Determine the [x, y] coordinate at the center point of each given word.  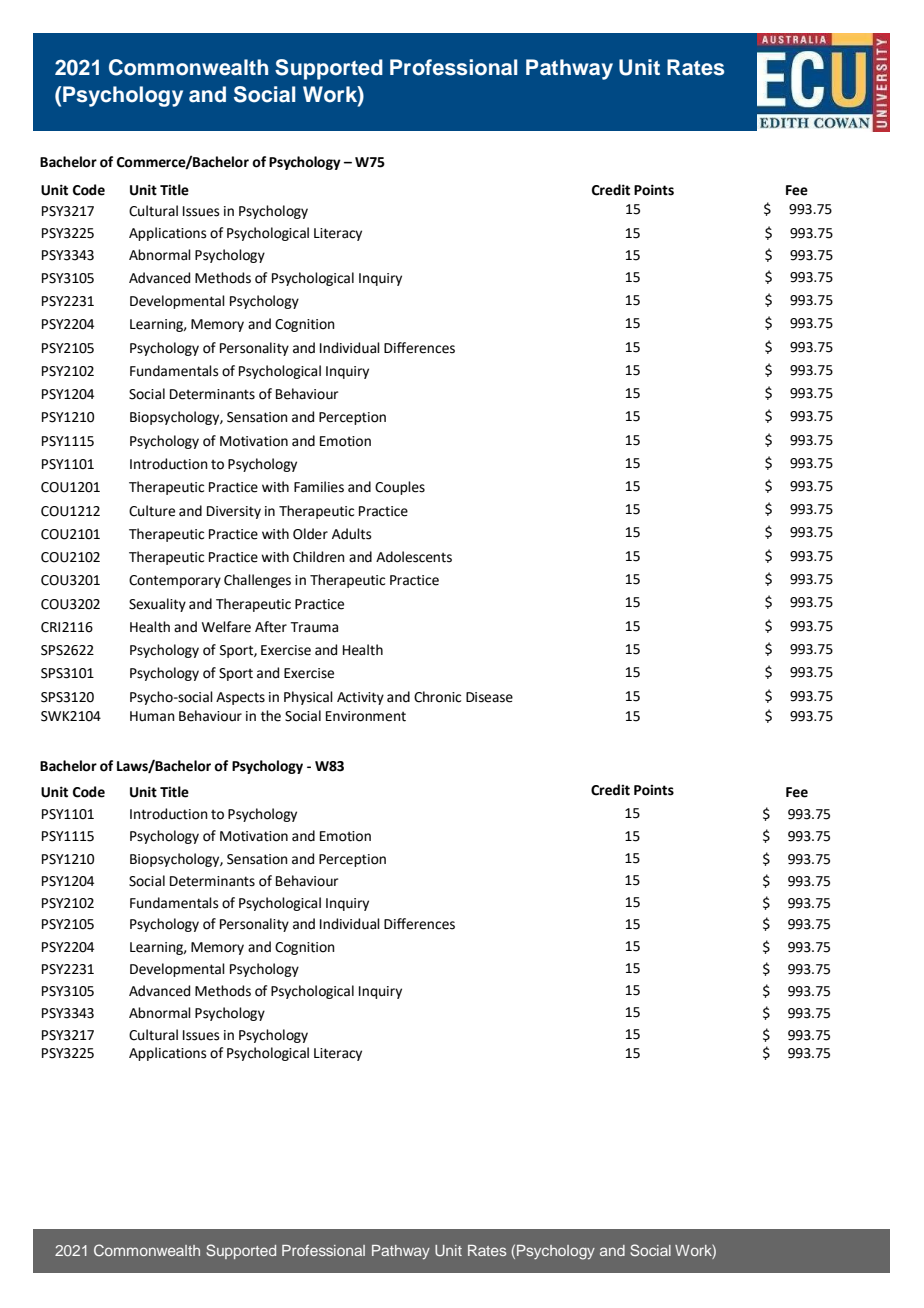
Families [319, 487]
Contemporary [175, 581]
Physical [308, 698]
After [271, 627]
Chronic [437, 697]
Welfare [226, 627]
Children [319, 557]
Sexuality [157, 605]
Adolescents [414, 557]
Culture [152, 511]
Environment [366, 716]
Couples [400, 488]
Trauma [314, 627]
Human [152, 716]
